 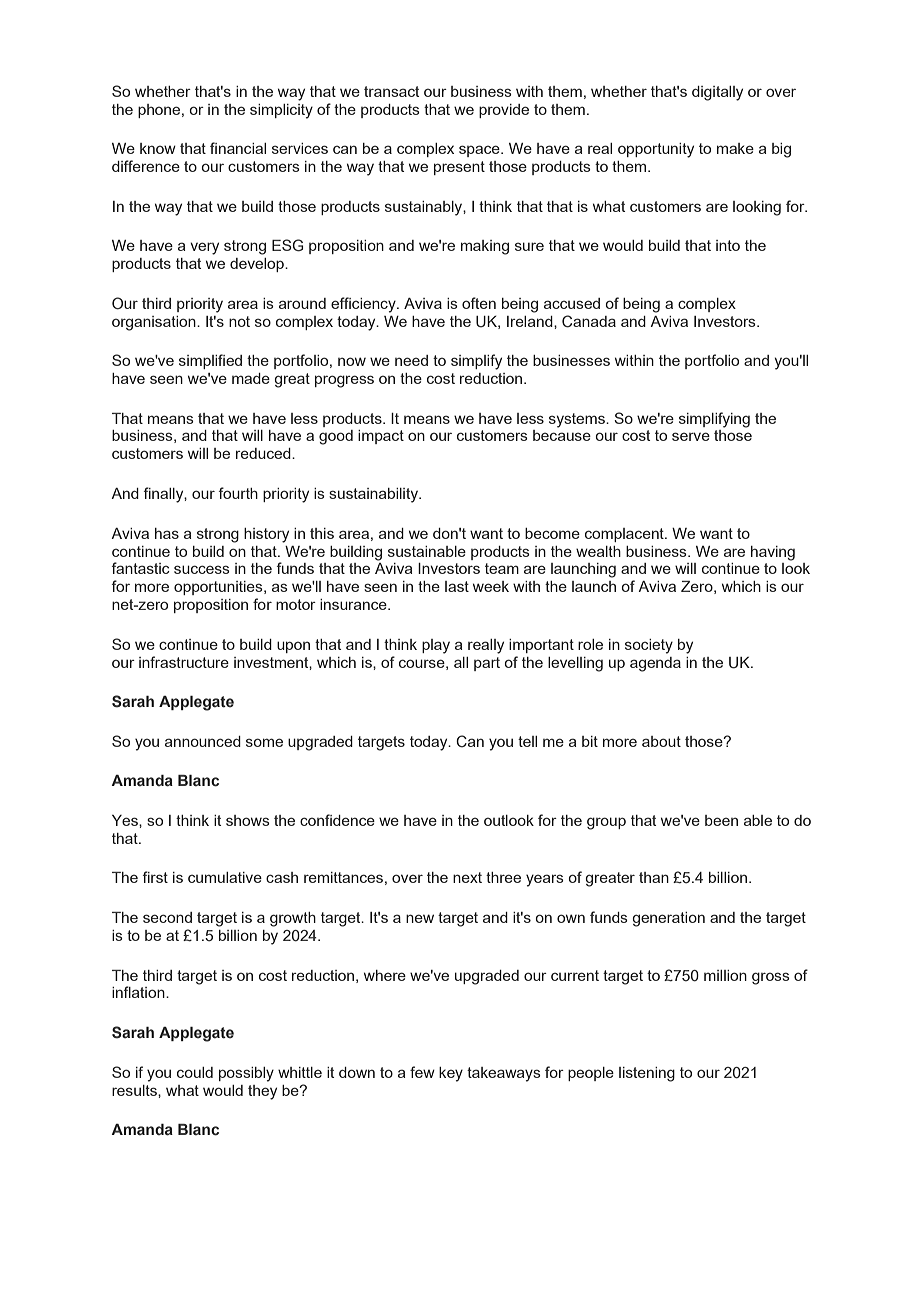 What do you see at coordinates (195, 1072) in the document?
I see `could` at bounding box center [195, 1072].
